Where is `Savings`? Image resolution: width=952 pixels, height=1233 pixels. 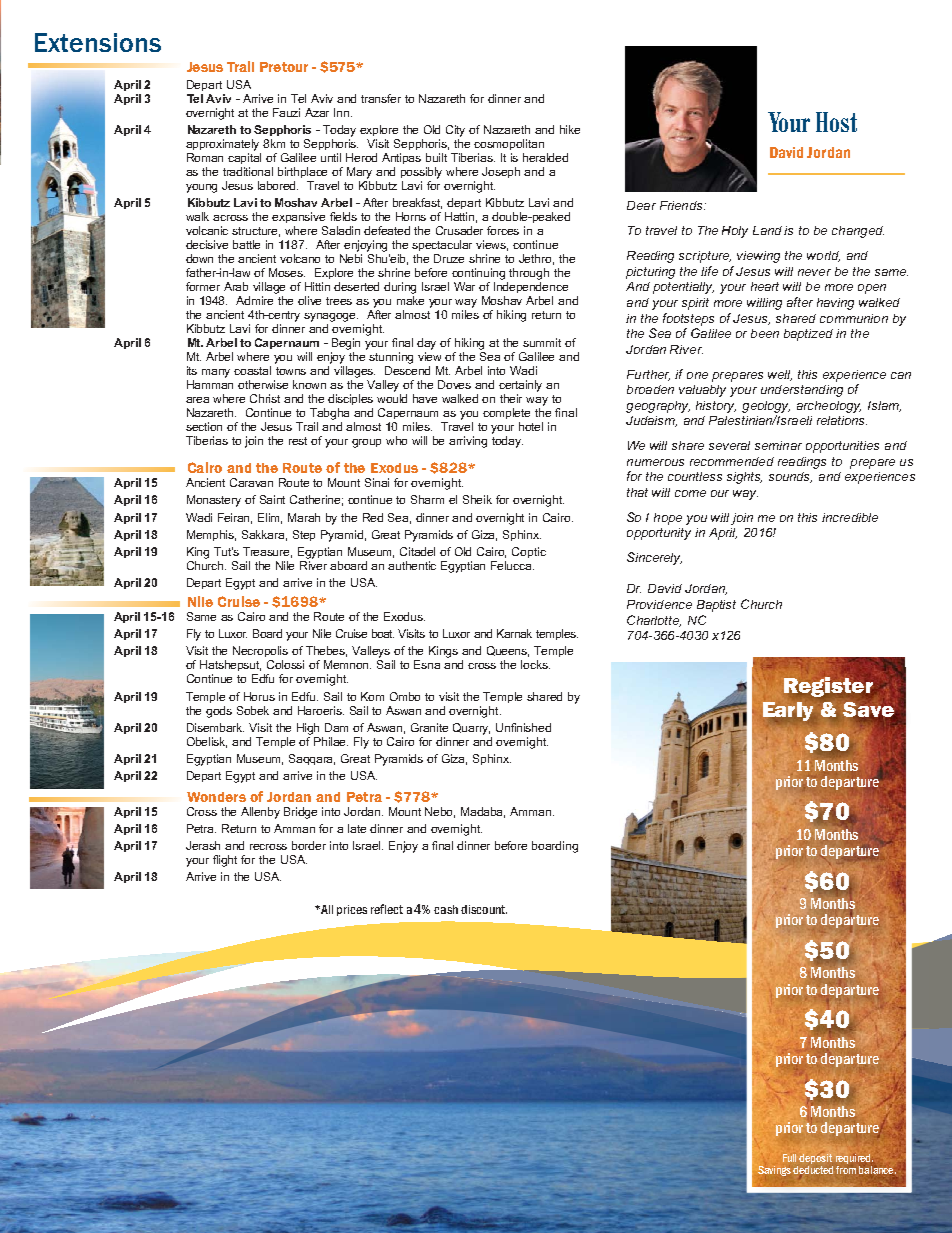
Savings is located at coordinates (774, 1171).
